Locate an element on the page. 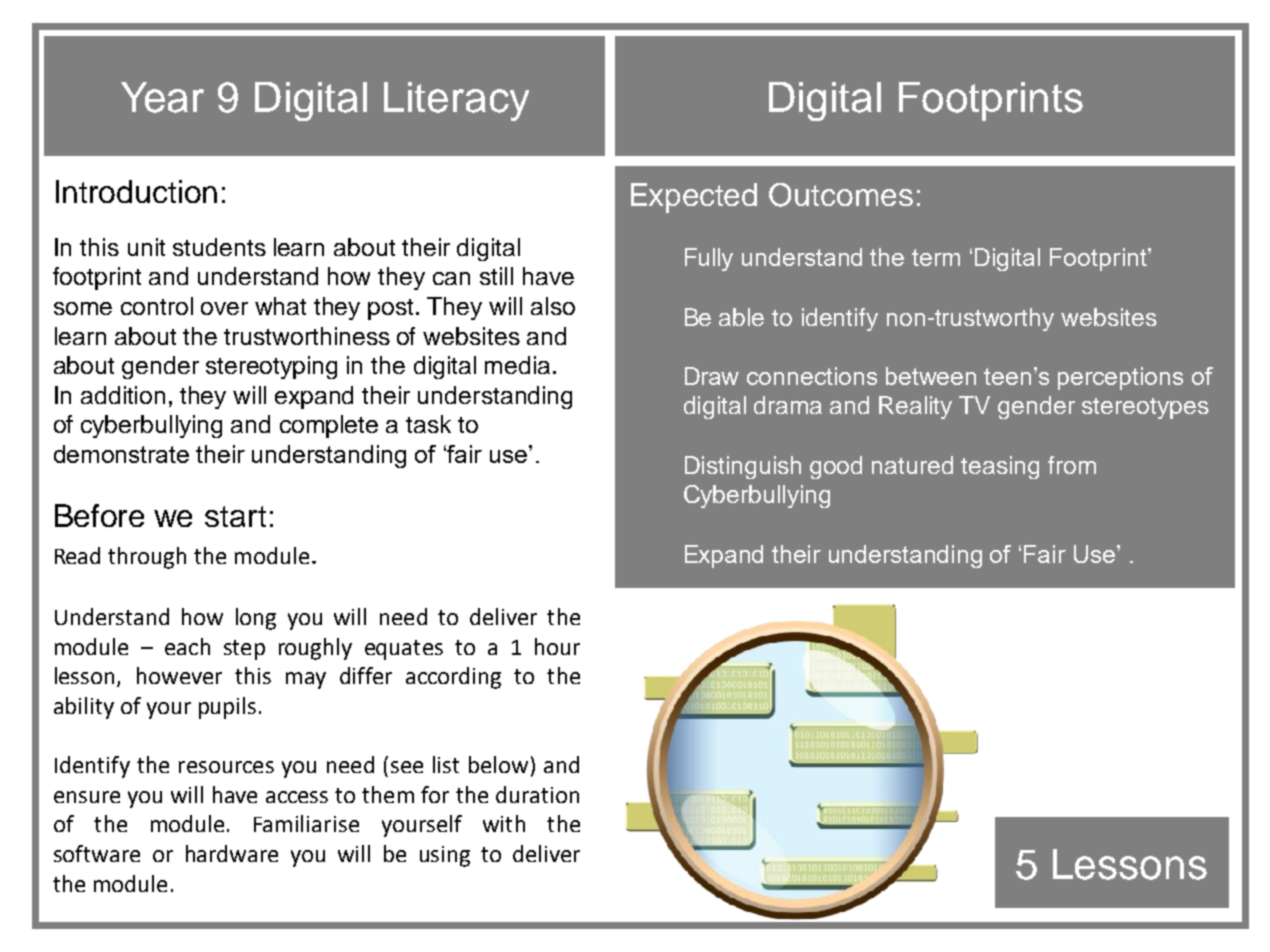 This document has width=1270, height=952. Year is located at coordinates (162, 97).
